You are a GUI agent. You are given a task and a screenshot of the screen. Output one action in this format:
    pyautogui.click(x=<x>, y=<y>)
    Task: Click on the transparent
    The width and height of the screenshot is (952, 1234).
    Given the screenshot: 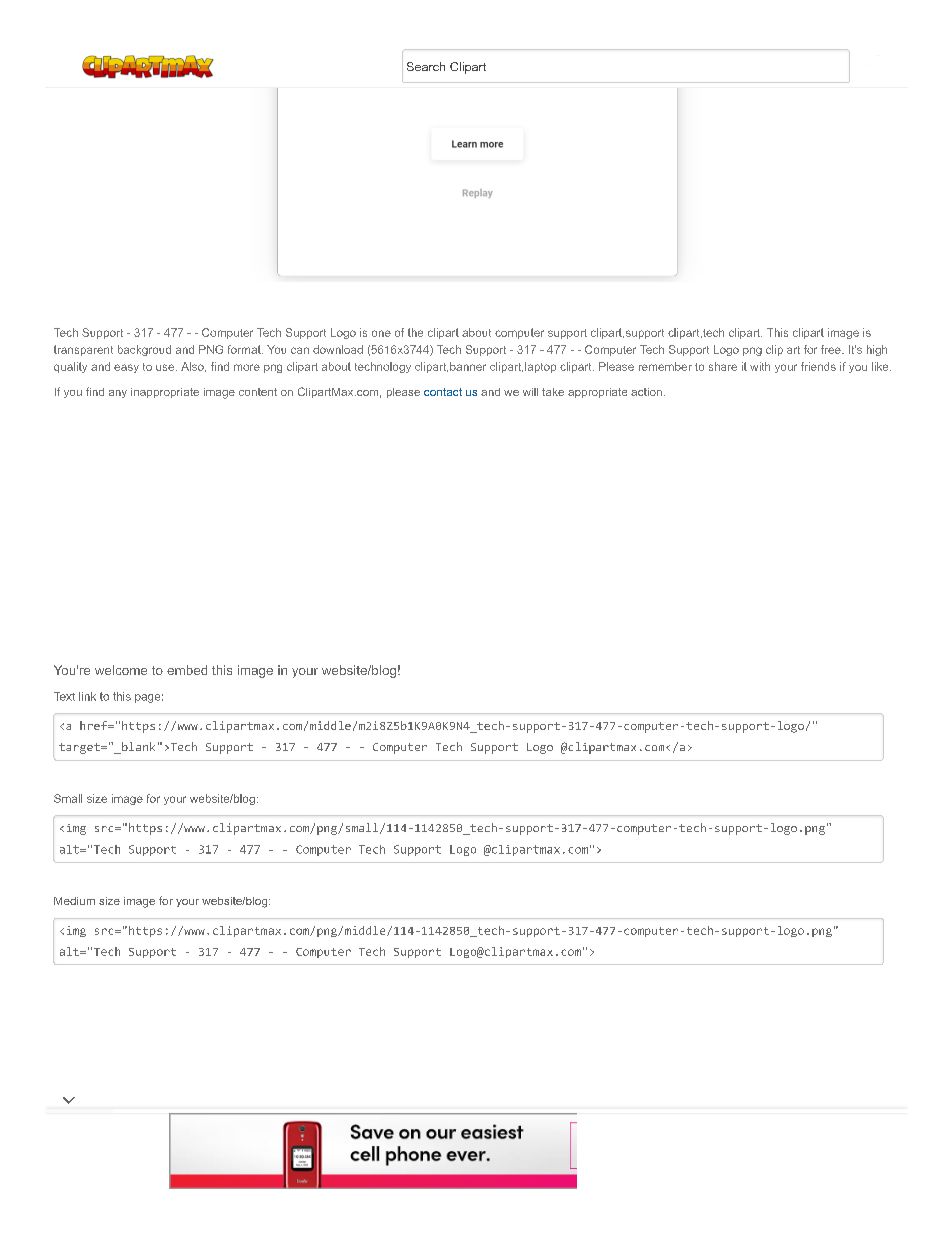 What is the action you would take?
    pyautogui.click(x=83, y=350)
